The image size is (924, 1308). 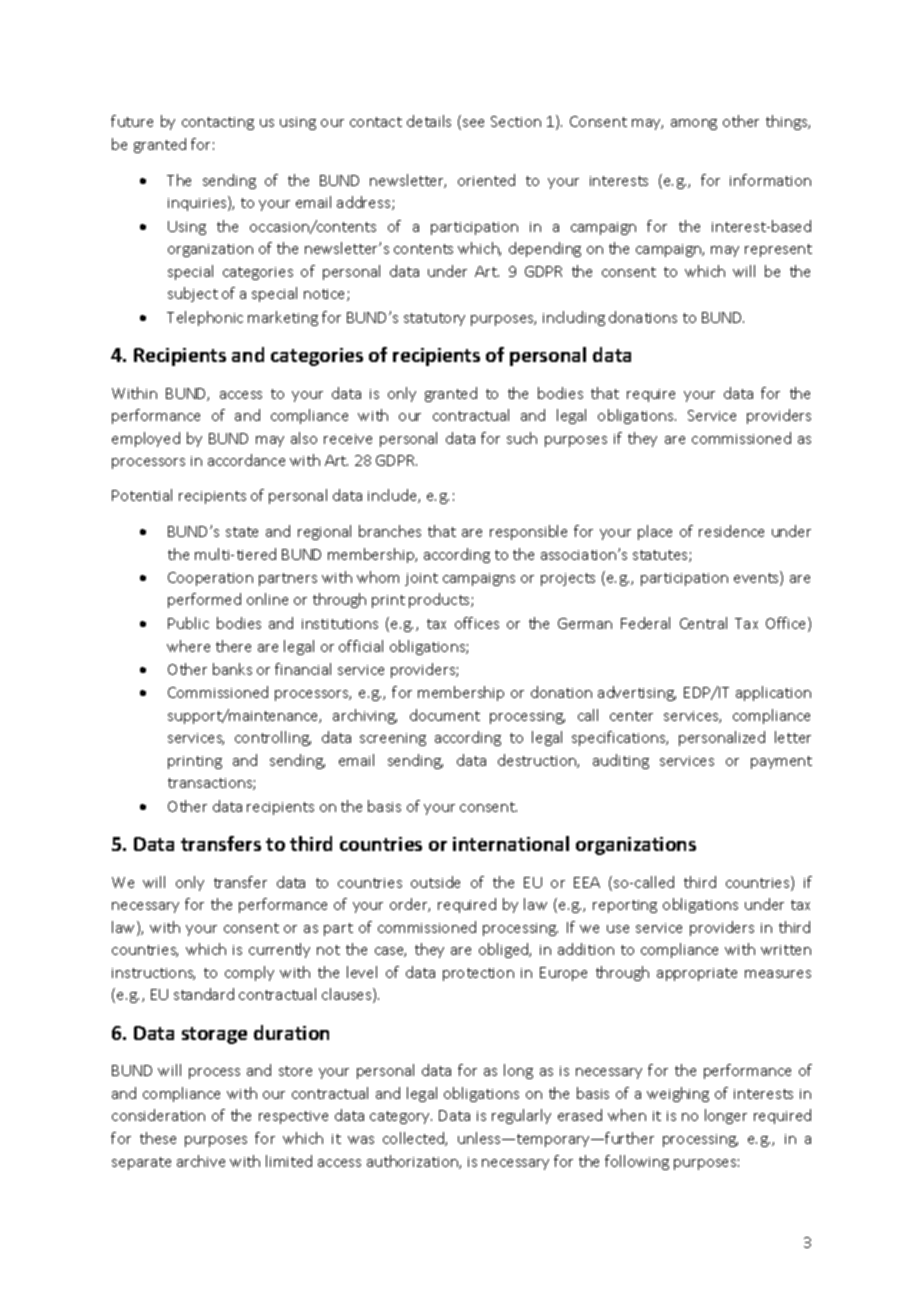 I want to click on weighing, so click(x=678, y=1094).
